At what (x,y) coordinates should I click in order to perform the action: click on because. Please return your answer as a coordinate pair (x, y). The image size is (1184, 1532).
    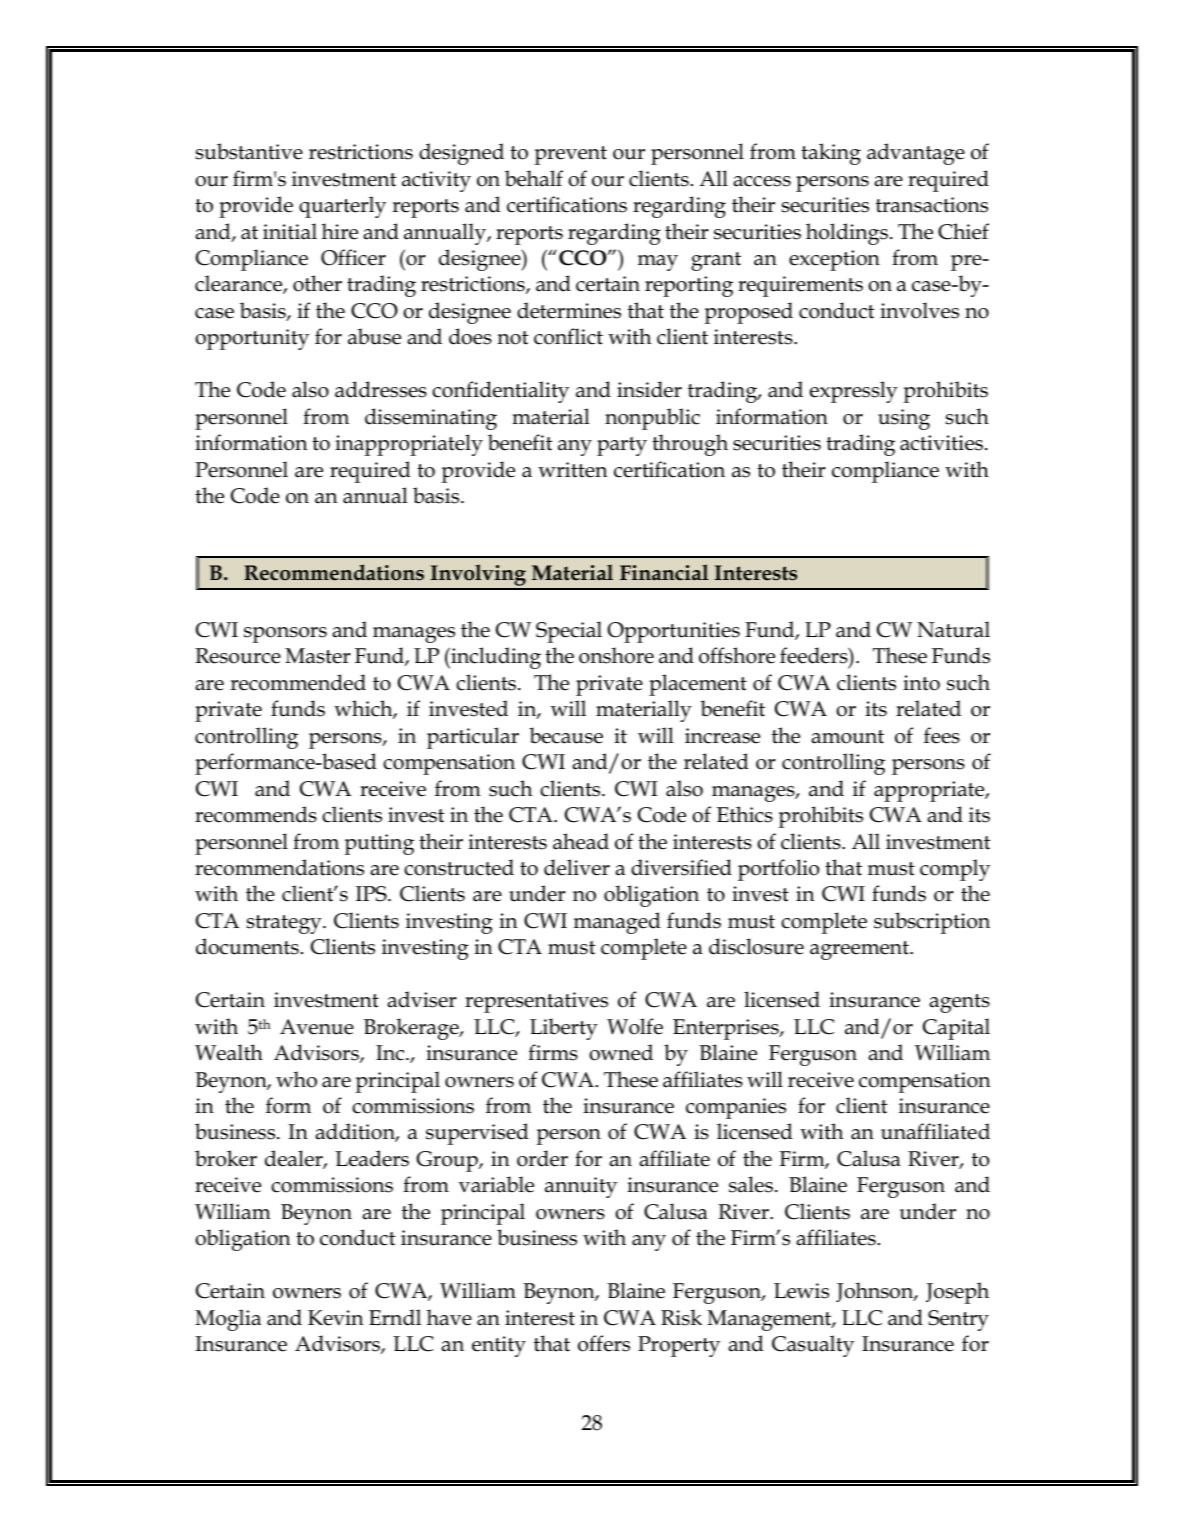
    Looking at the image, I should click on (566, 735).
